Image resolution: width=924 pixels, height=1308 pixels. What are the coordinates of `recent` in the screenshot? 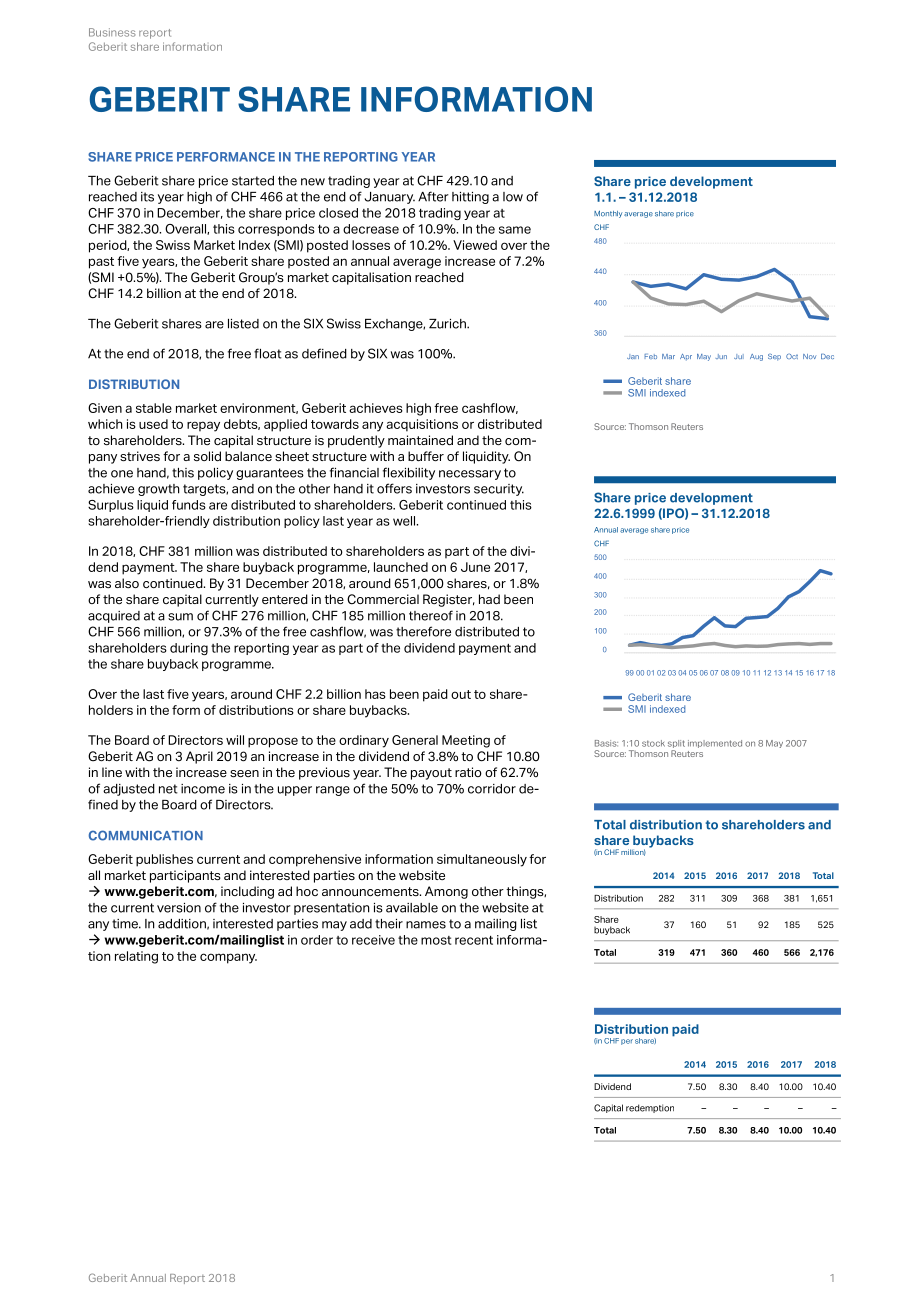 It's located at (474, 940).
